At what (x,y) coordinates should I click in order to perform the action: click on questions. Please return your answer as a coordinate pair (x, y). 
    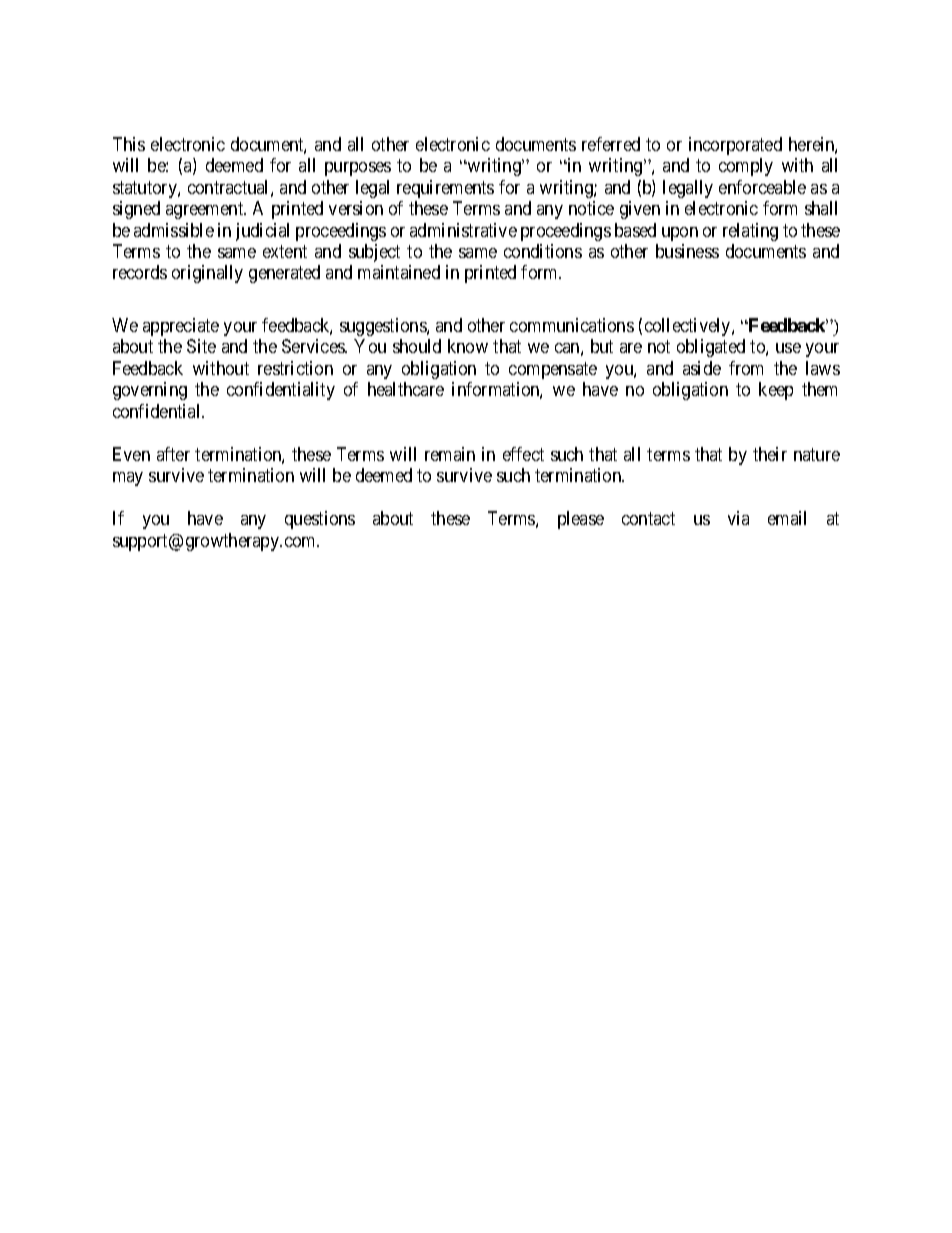
    Looking at the image, I should click on (320, 520).
